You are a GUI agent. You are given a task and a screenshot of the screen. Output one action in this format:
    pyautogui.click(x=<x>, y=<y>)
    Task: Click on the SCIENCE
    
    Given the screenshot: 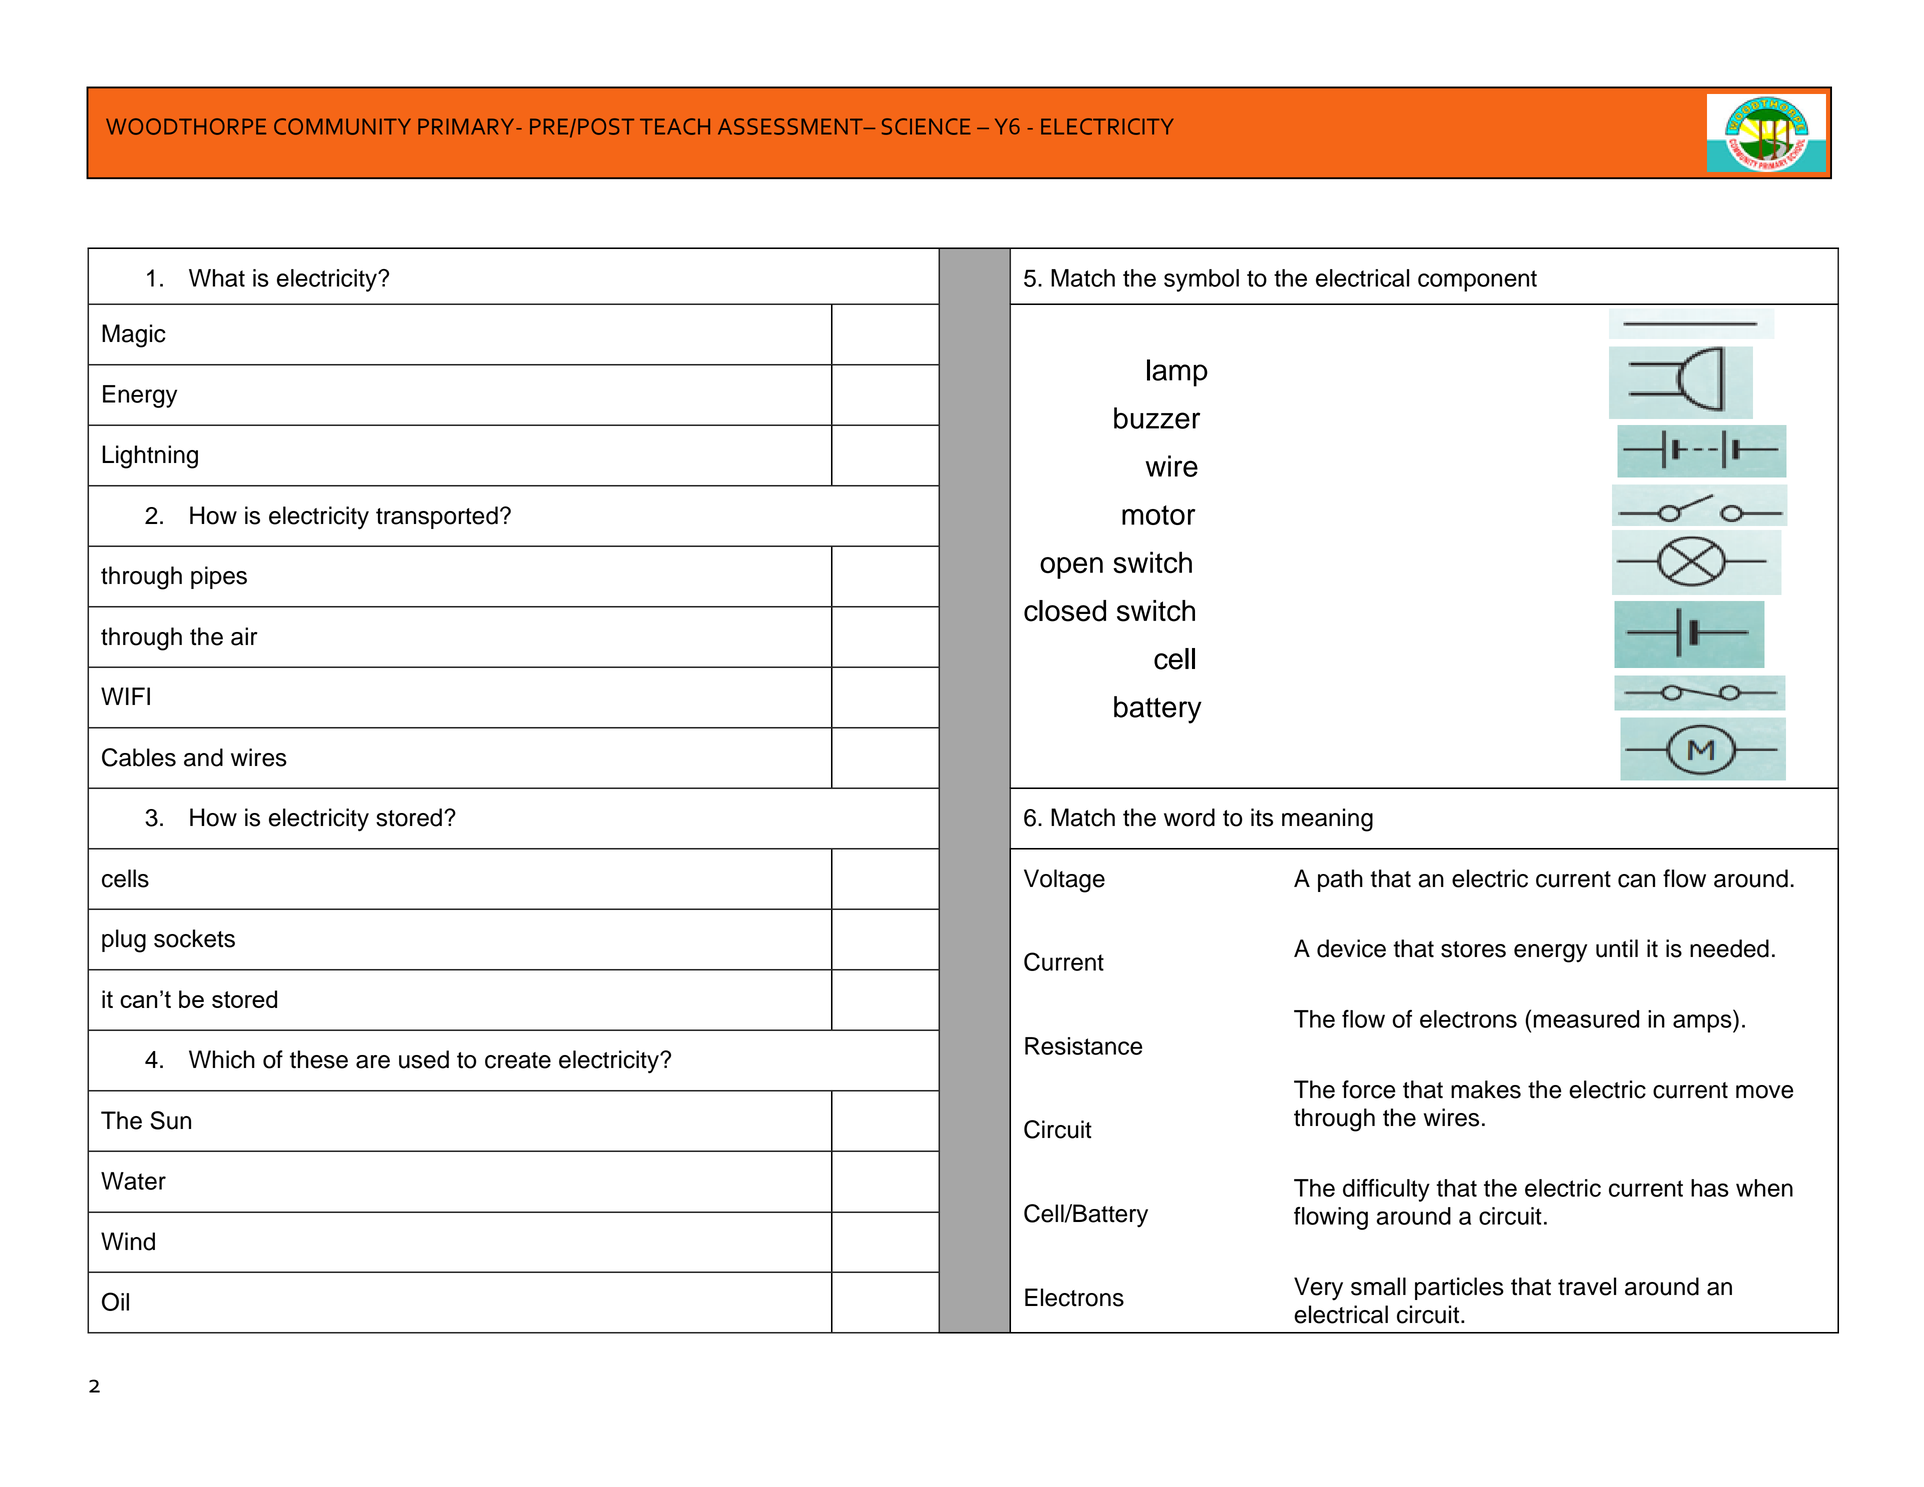 What is the action you would take?
    pyautogui.click(x=926, y=126)
